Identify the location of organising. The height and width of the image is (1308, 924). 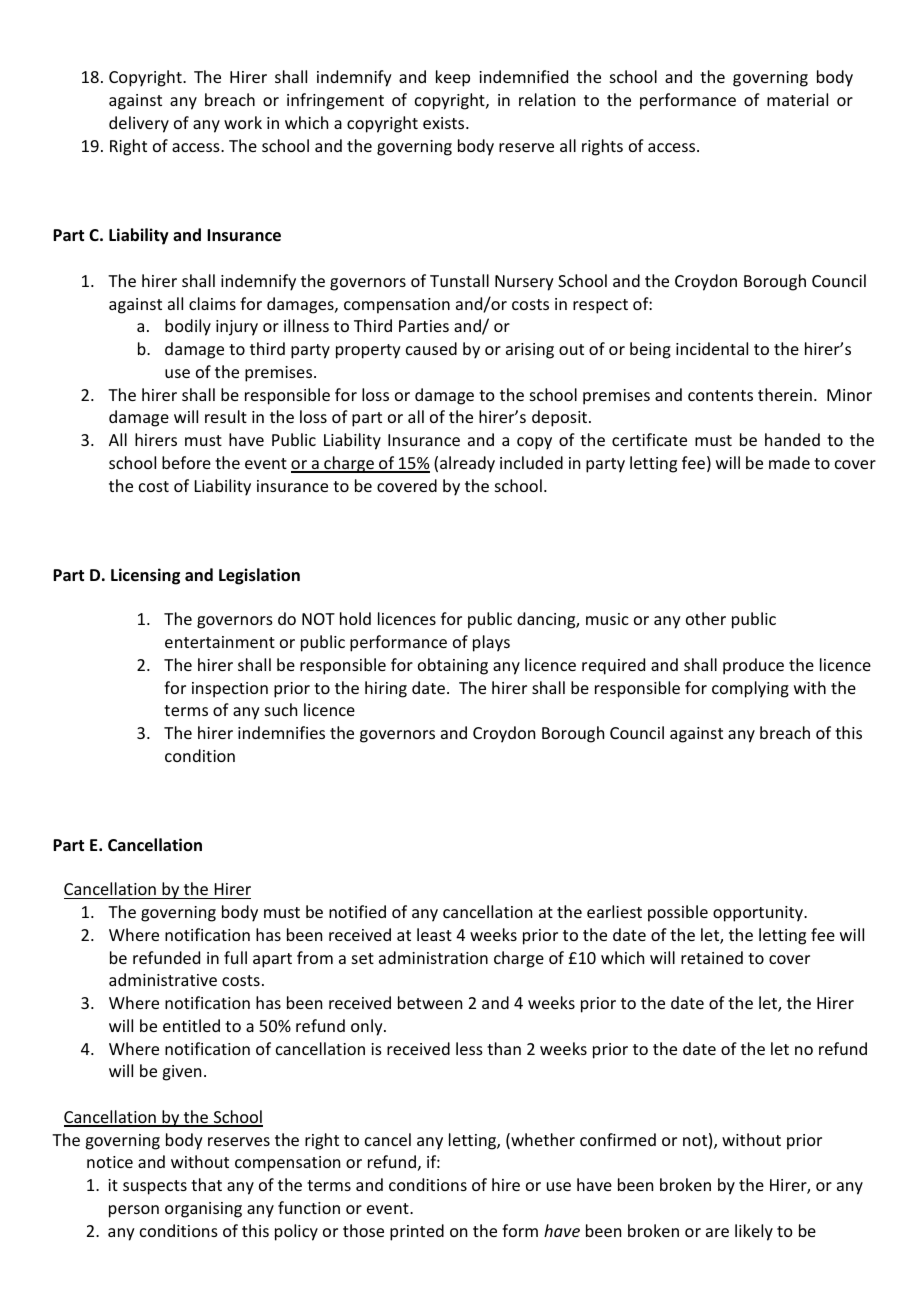
(203, 1210).
